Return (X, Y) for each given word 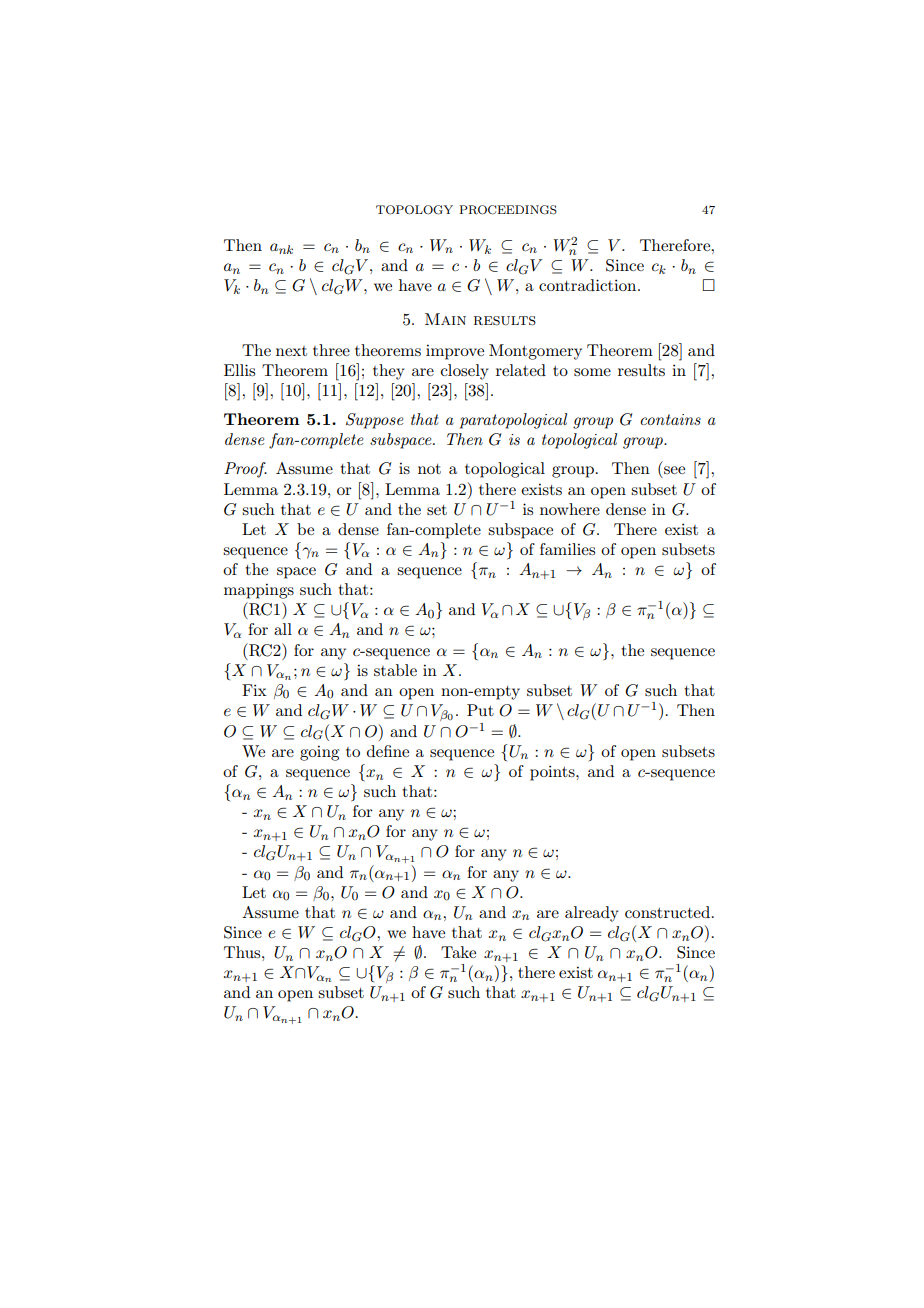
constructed (669, 912)
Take (458, 952)
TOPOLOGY (414, 210)
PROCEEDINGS (508, 210)
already (592, 914)
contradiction (589, 285)
